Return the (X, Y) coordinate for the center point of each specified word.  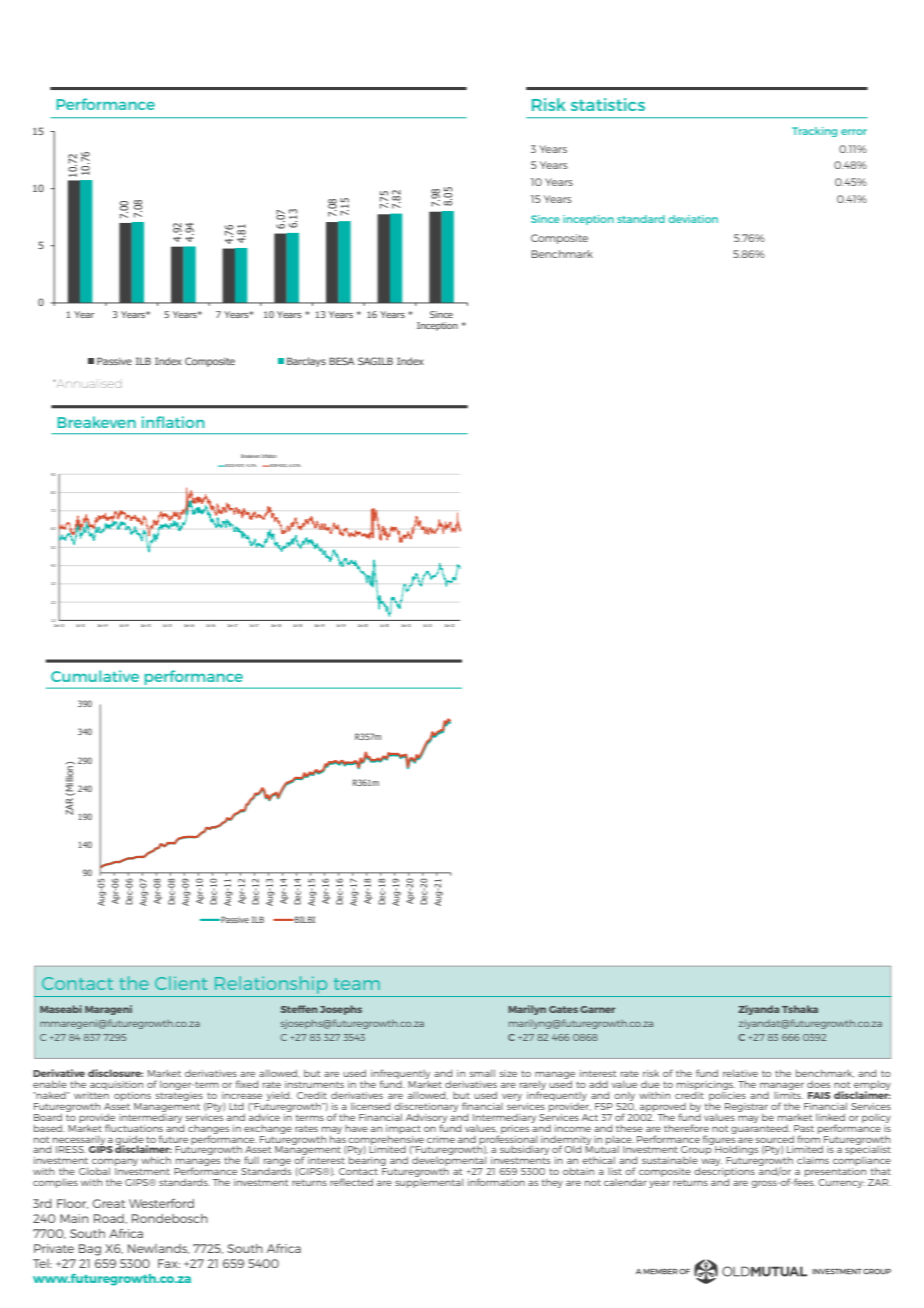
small (482, 1073)
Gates (563, 1009)
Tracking (814, 132)
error (854, 132)
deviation (693, 219)
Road (110, 1219)
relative (740, 1073)
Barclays (306, 362)
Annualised (88, 383)
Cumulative (95, 676)
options (132, 1096)
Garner (597, 1009)
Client (181, 983)
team (357, 984)
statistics (608, 104)
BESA (341, 361)
